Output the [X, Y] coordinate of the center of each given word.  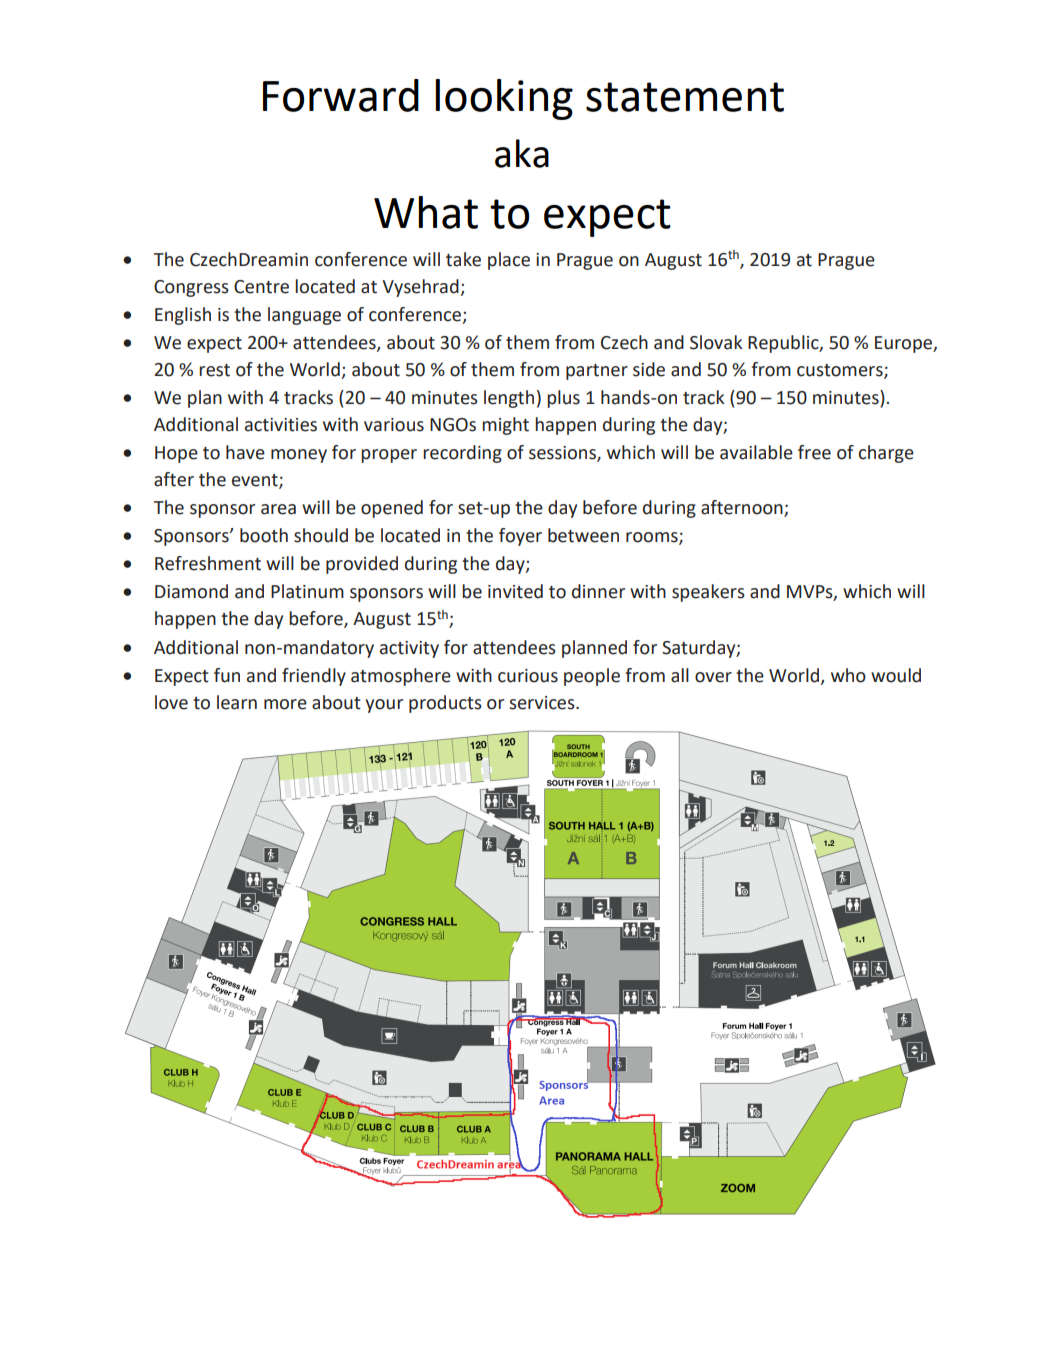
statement [685, 97]
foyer [520, 537]
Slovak [716, 342]
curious [528, 676]
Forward [341, 95]
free [814, 452]
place [509, 261]
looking [504, 99]
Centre [261, 287]
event [256, 481]
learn [237, 702]
